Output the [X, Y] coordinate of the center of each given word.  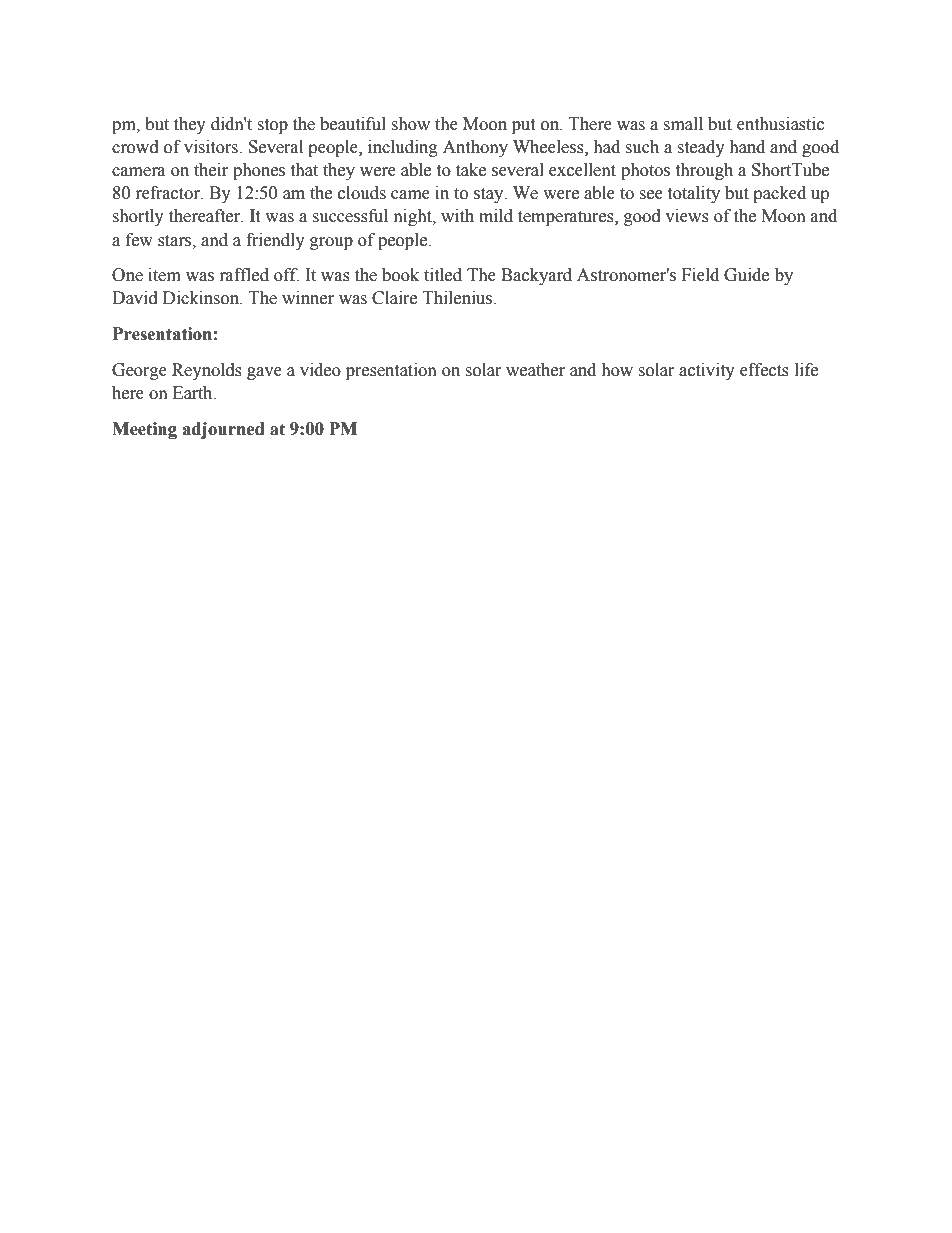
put [523, 126]
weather [535, 370]
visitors [212, 147]
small [683, 124]
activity [707, 371]
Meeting [144, 430]
